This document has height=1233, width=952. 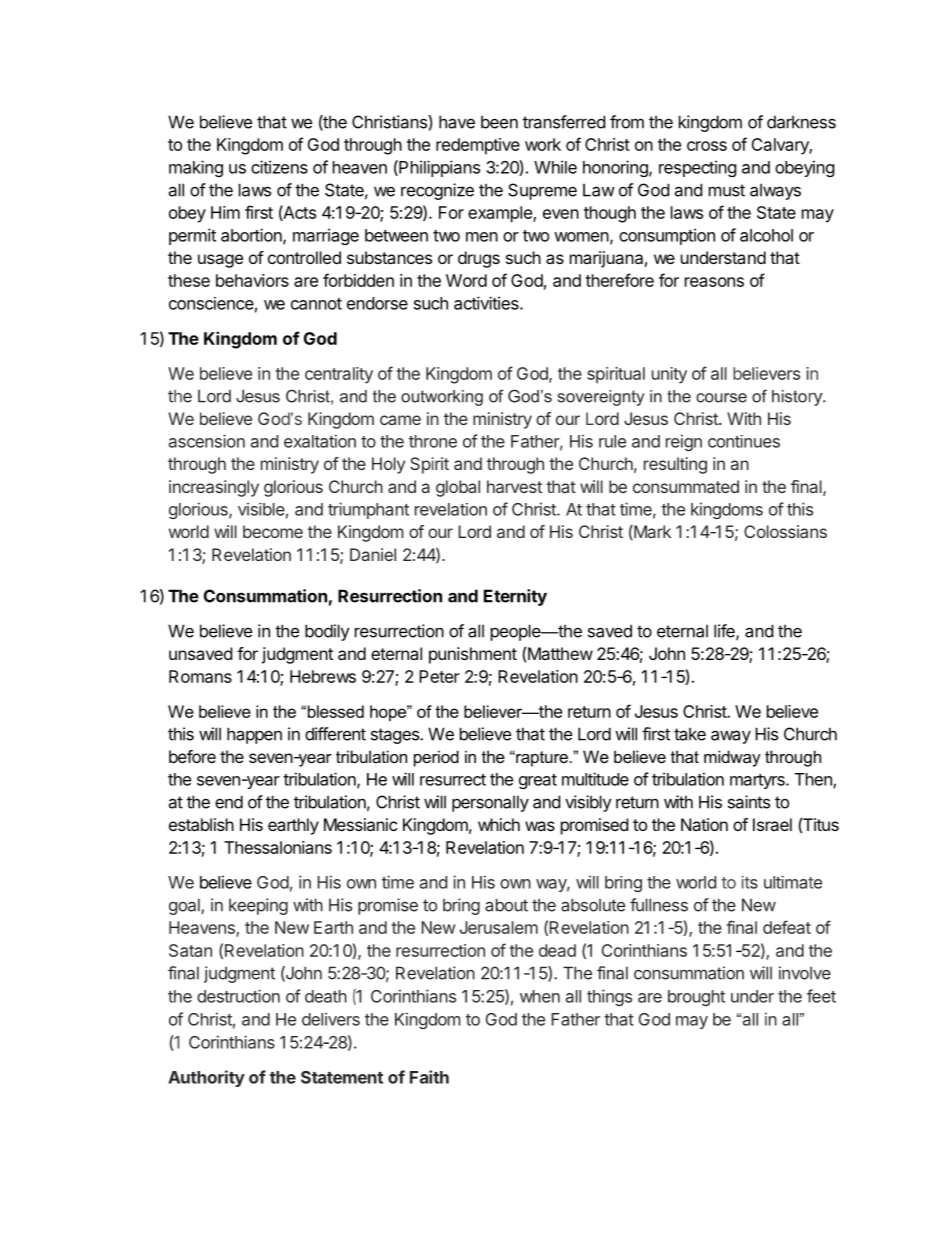 I want to click on brought, so click(x=696, y=998).
